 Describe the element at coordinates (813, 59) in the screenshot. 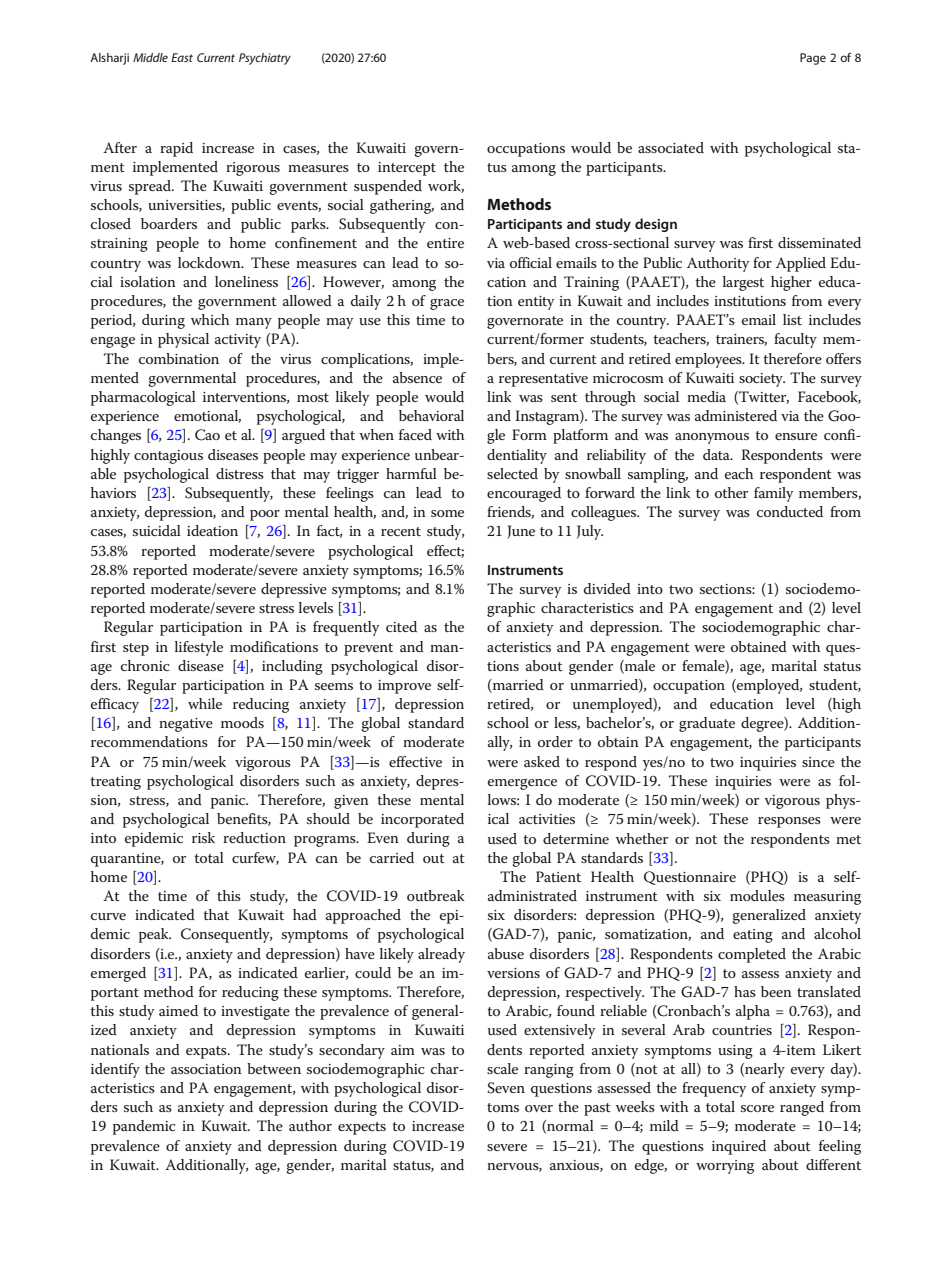

I see `Page` at that location.
